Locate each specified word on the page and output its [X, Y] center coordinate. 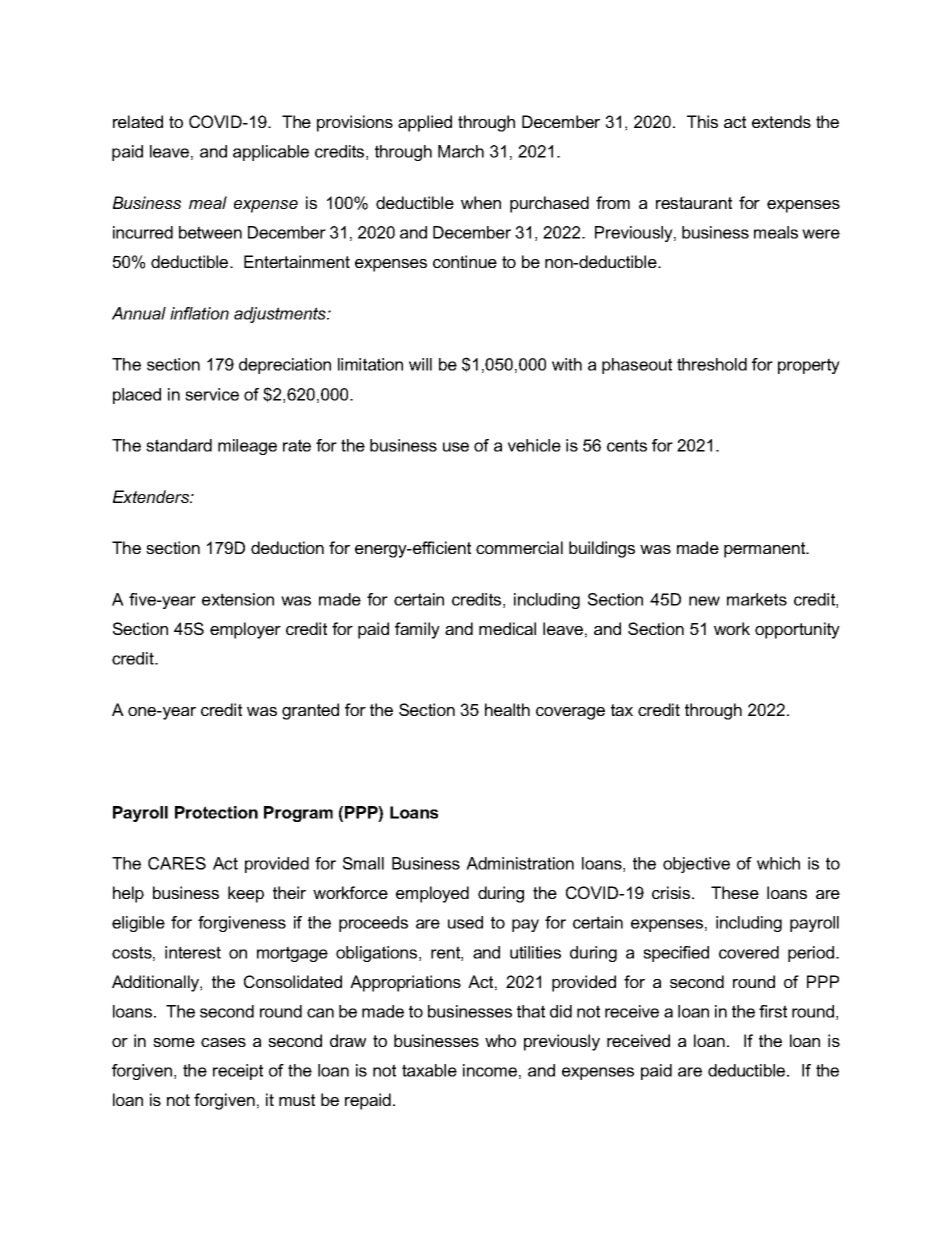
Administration [520, 863]
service [212, 394]
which [778, 863]
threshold [712, 364]
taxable [429, 1070]
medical [507, 628]
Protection [216, 812]
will [420, 364]
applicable [271, 153]
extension [238, 599]
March [461, 151]
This [702, 121]
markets [757, 599]
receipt [238, 1072]
